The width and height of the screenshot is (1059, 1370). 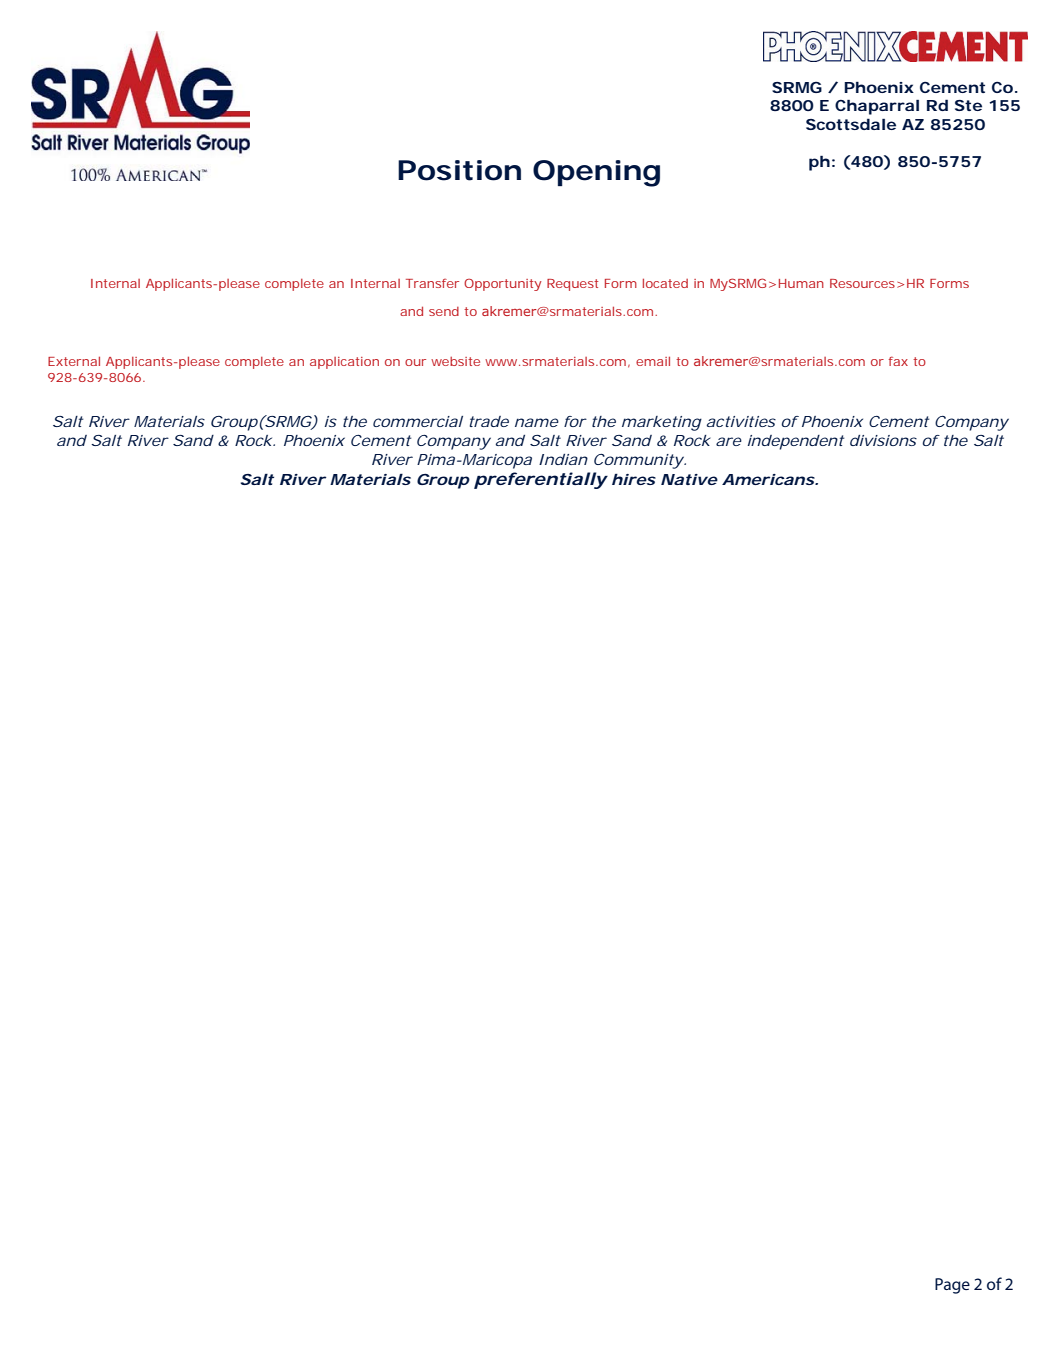 I want to click on Community, so click(x=638, y=461).
